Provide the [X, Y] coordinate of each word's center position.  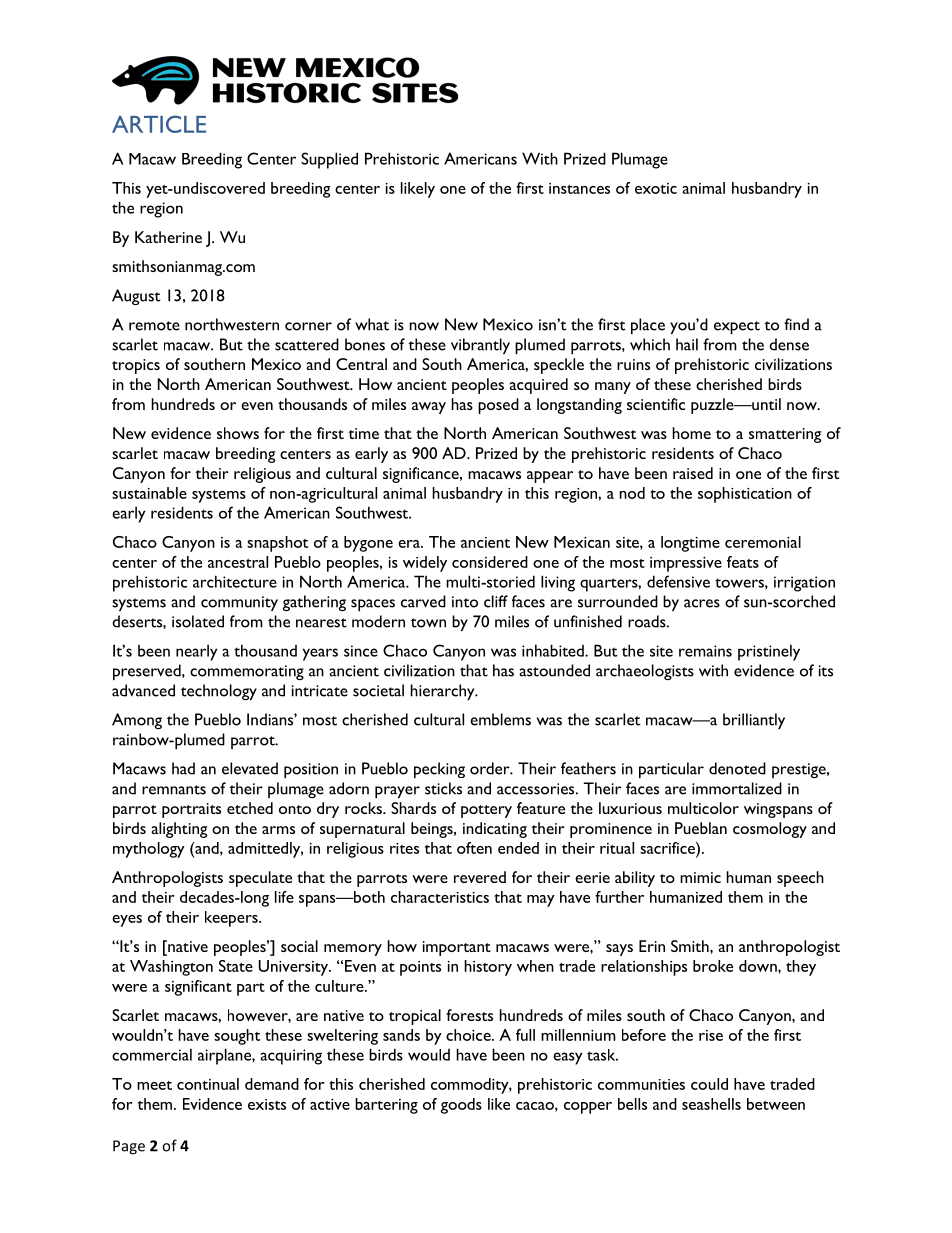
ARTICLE [159, 124]
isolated [198, 621]
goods [461, 1106]
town [428, 623]
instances [579, 188]
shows [238, 433]
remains [705, 651]
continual [208, 1084]
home [691, 433]
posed [498, 406]
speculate [260, 879]
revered [480, 877]
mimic [700, 877]
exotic [656, 188]
